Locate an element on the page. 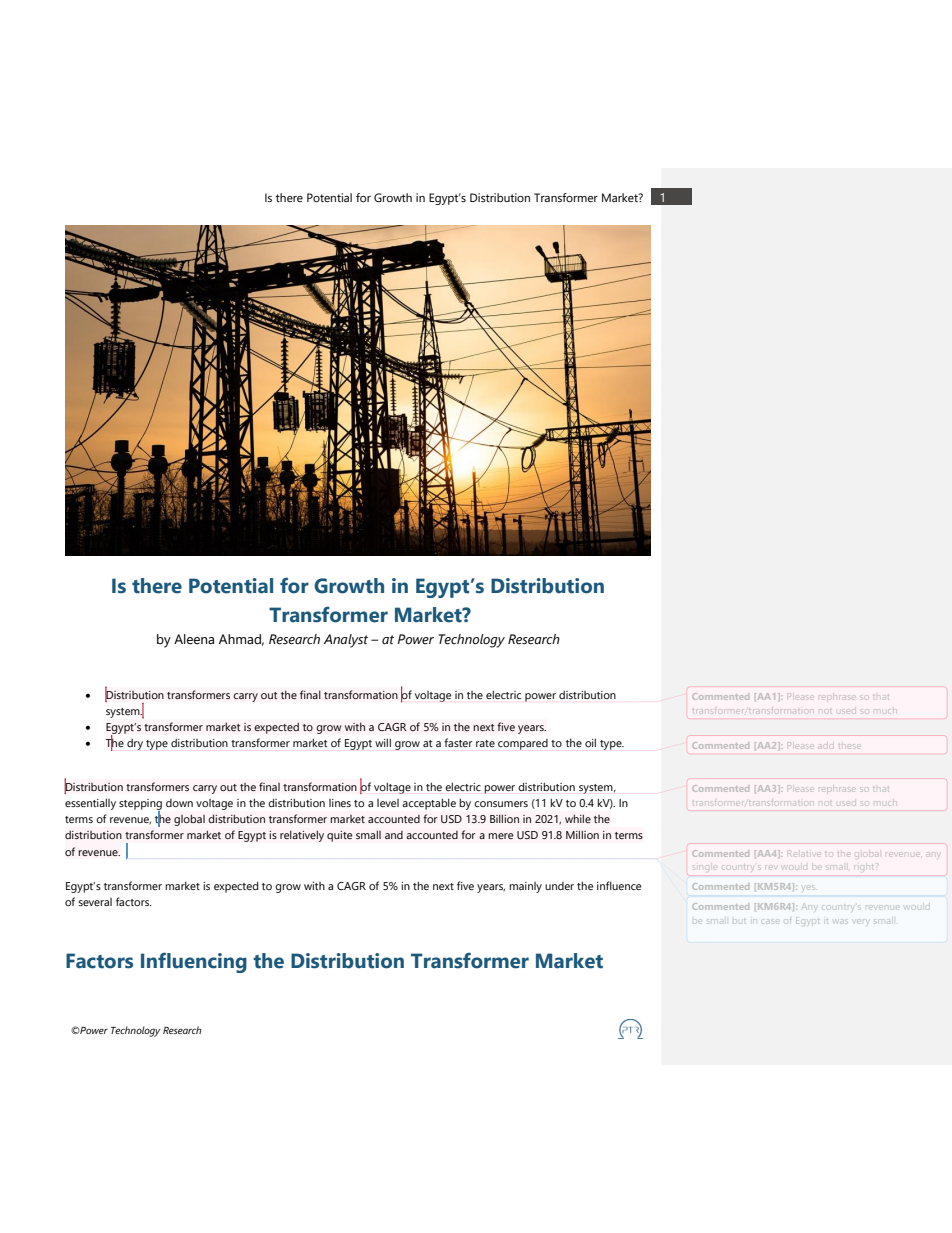 The width and height of the image is (952, 1233). mainly is located at coordinates (525, 887).
